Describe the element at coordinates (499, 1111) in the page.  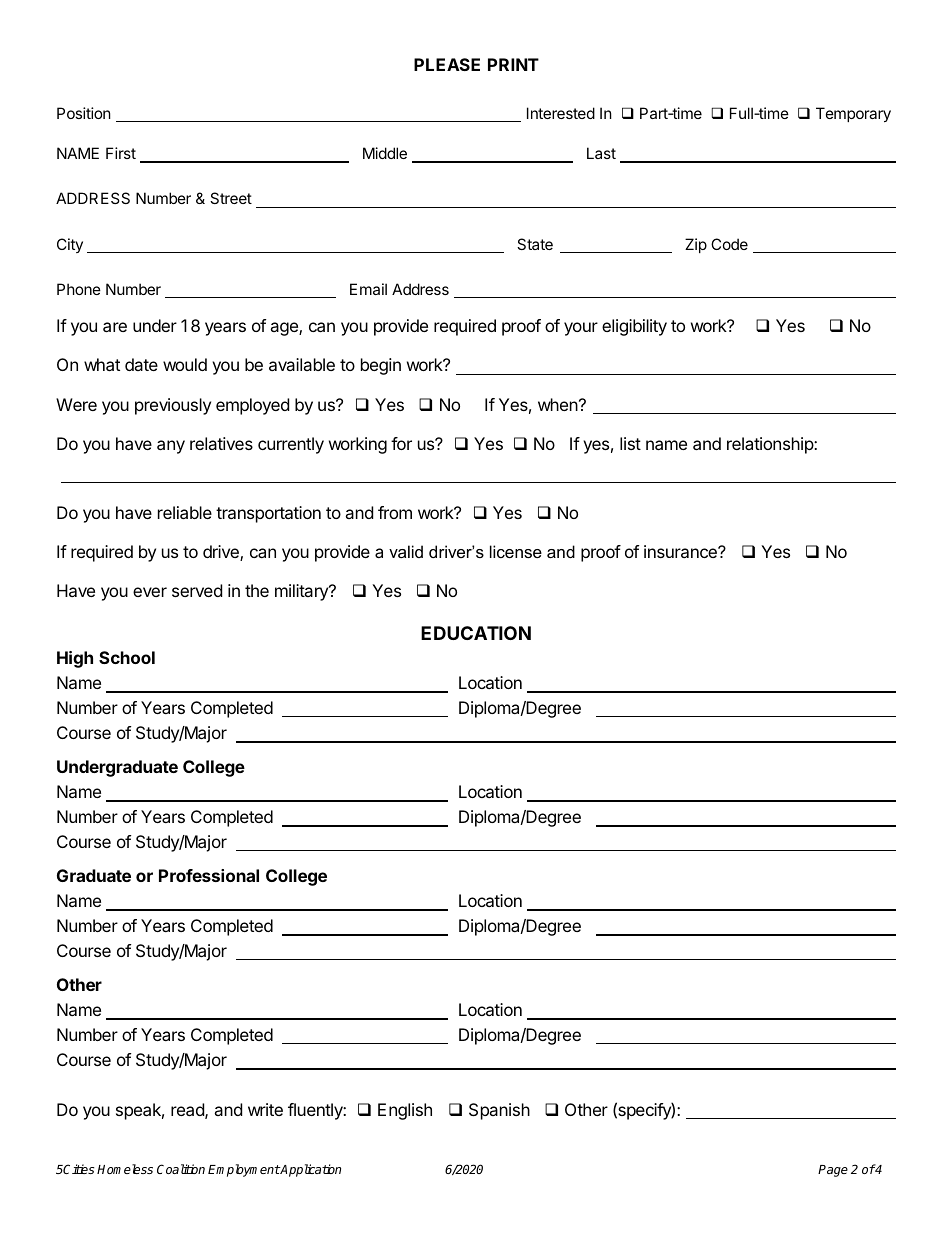
I see `Spanish` at that location.
